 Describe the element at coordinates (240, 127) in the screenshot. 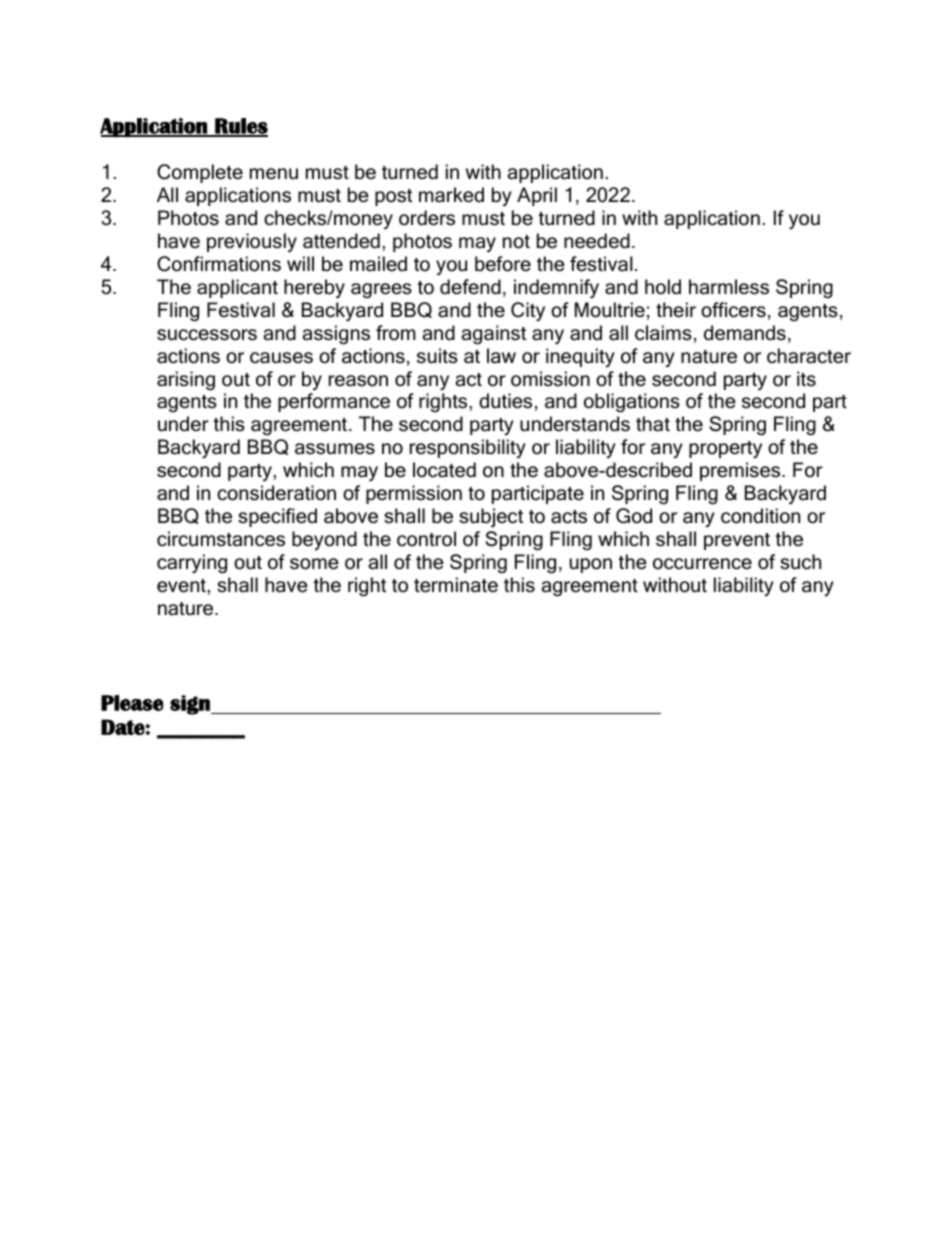

I see `Rules` at that location.
